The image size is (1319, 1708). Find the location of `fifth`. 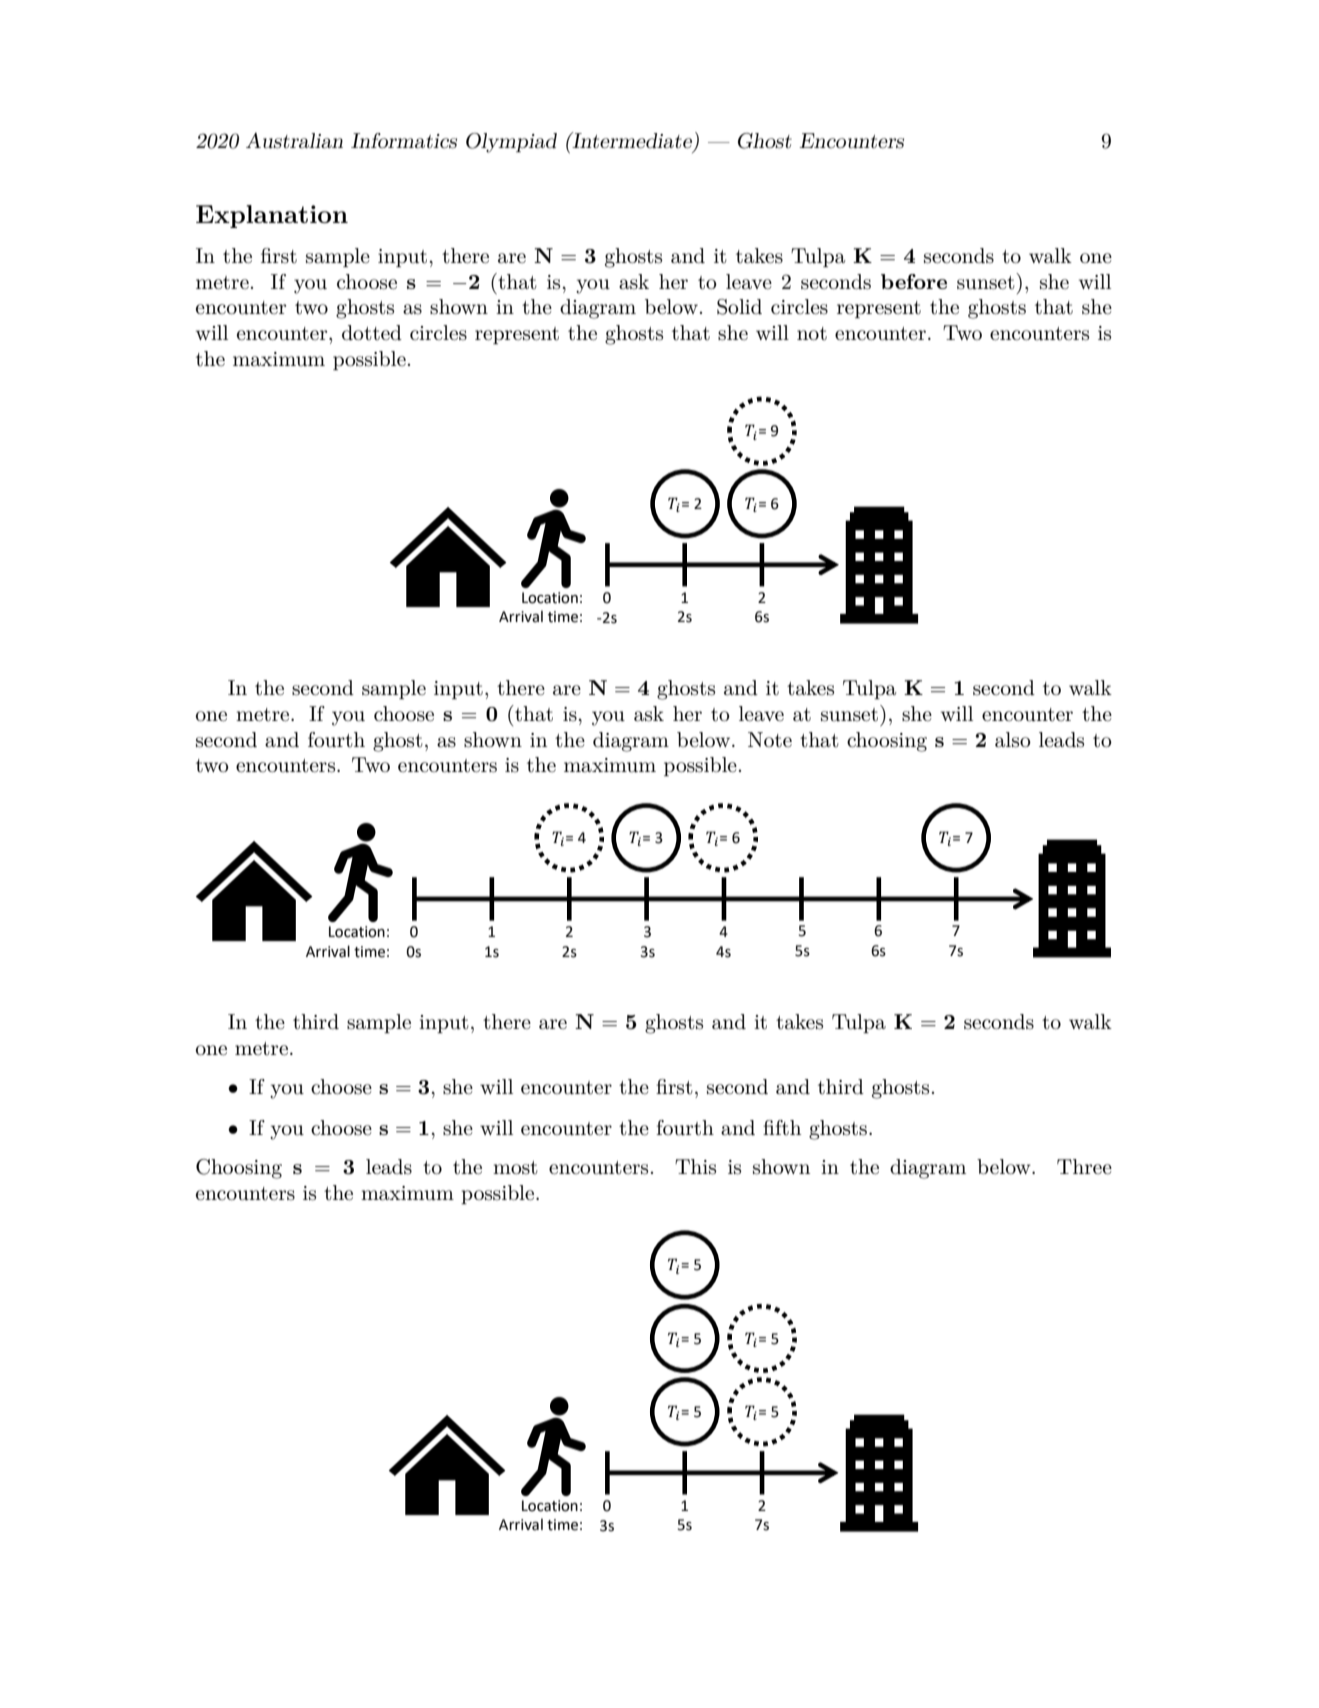

fifth is located at coordinates (782, 1128).
